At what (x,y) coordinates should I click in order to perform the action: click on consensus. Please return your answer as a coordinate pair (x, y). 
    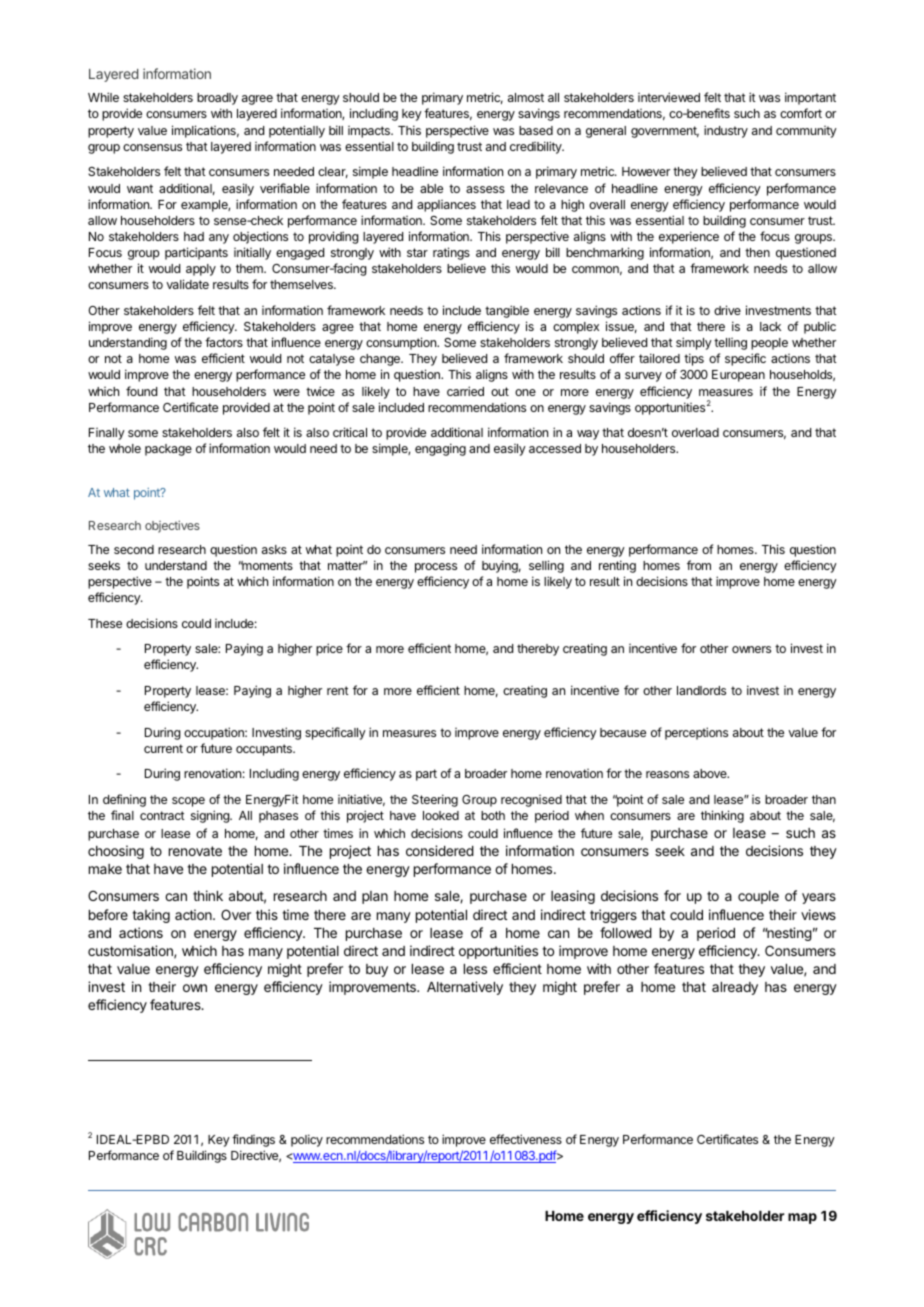
    Looking at the image, I should click on (152, 147).
